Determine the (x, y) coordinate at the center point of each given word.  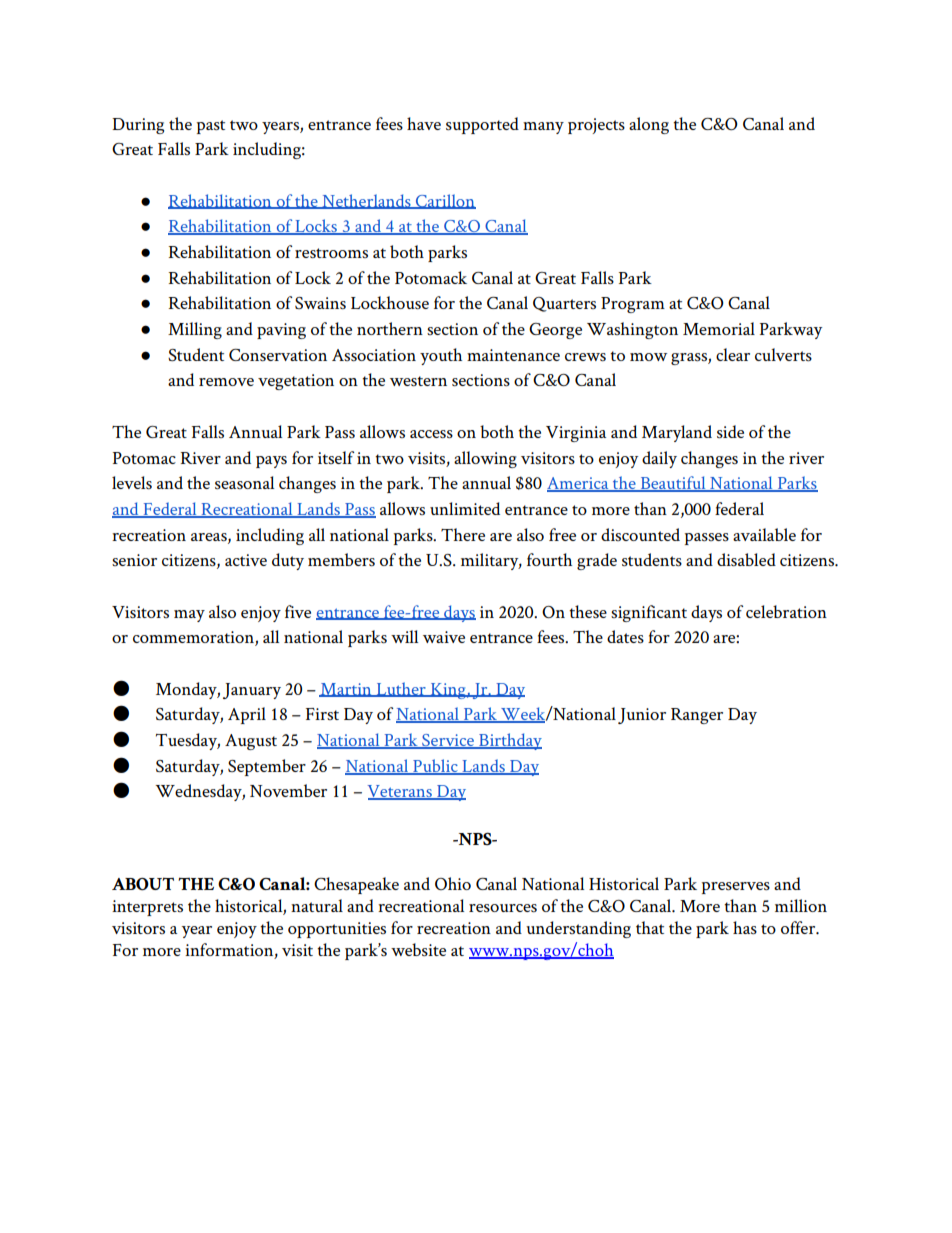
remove (226, 382)
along (649, 125)
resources (503, 908)
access (431, 434)
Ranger (697, 716)
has (745, 928)
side (730, 432)
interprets (147, 908)
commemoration (194, 638)
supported (482, 125)
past (211, 127)
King (448, 691)
